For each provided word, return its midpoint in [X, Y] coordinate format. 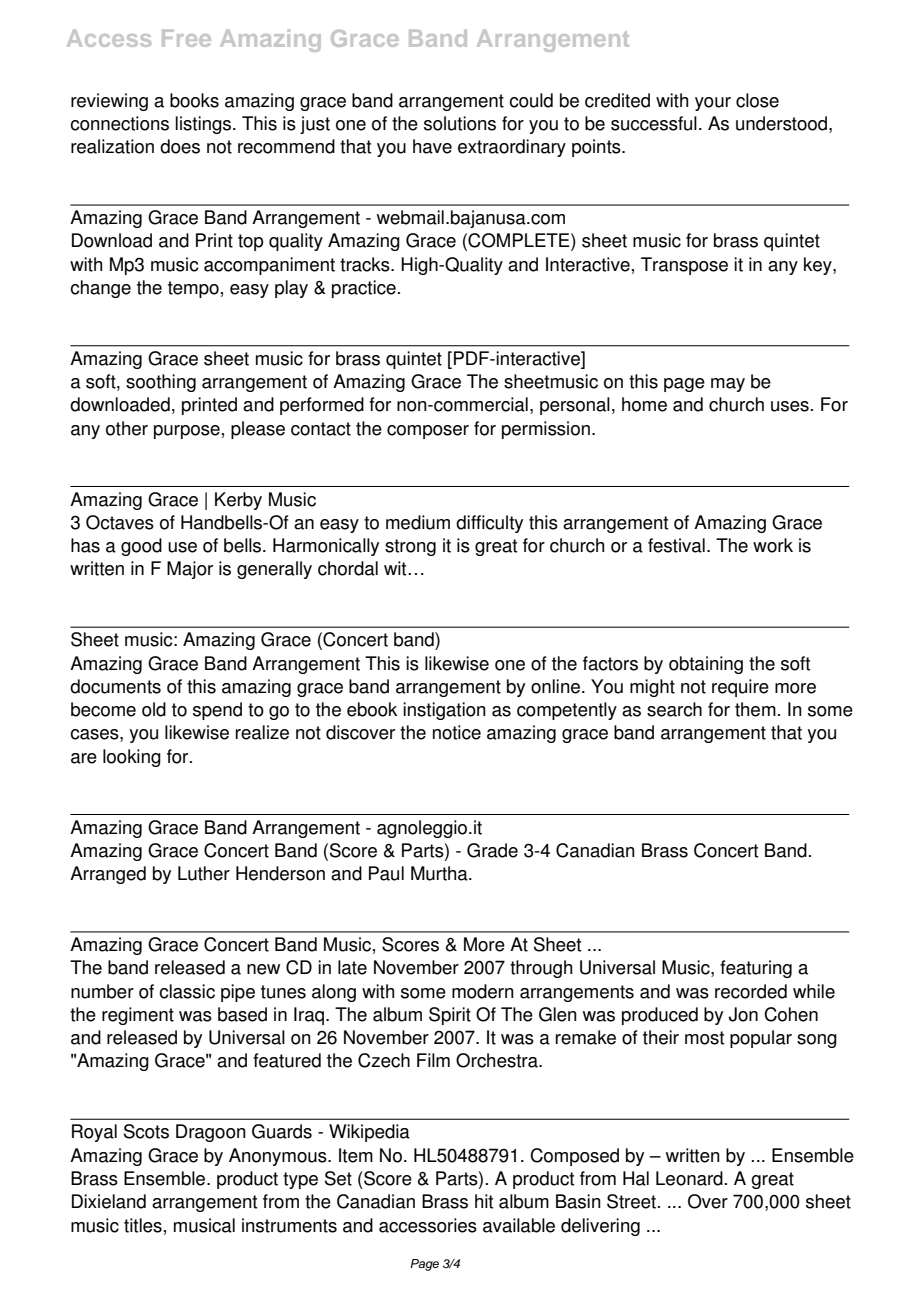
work [773, 545]
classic [187, 991]
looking [132, 758]
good [141, 547]
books [194, 100]
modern [483, 991]
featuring [756, 969]
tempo [193, 289]
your [713, 104]
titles [143, 1225]
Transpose [684, 266]
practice [364, 289]
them [755, 709]
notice [457, 732]
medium [418, 522]
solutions [460, 123]
